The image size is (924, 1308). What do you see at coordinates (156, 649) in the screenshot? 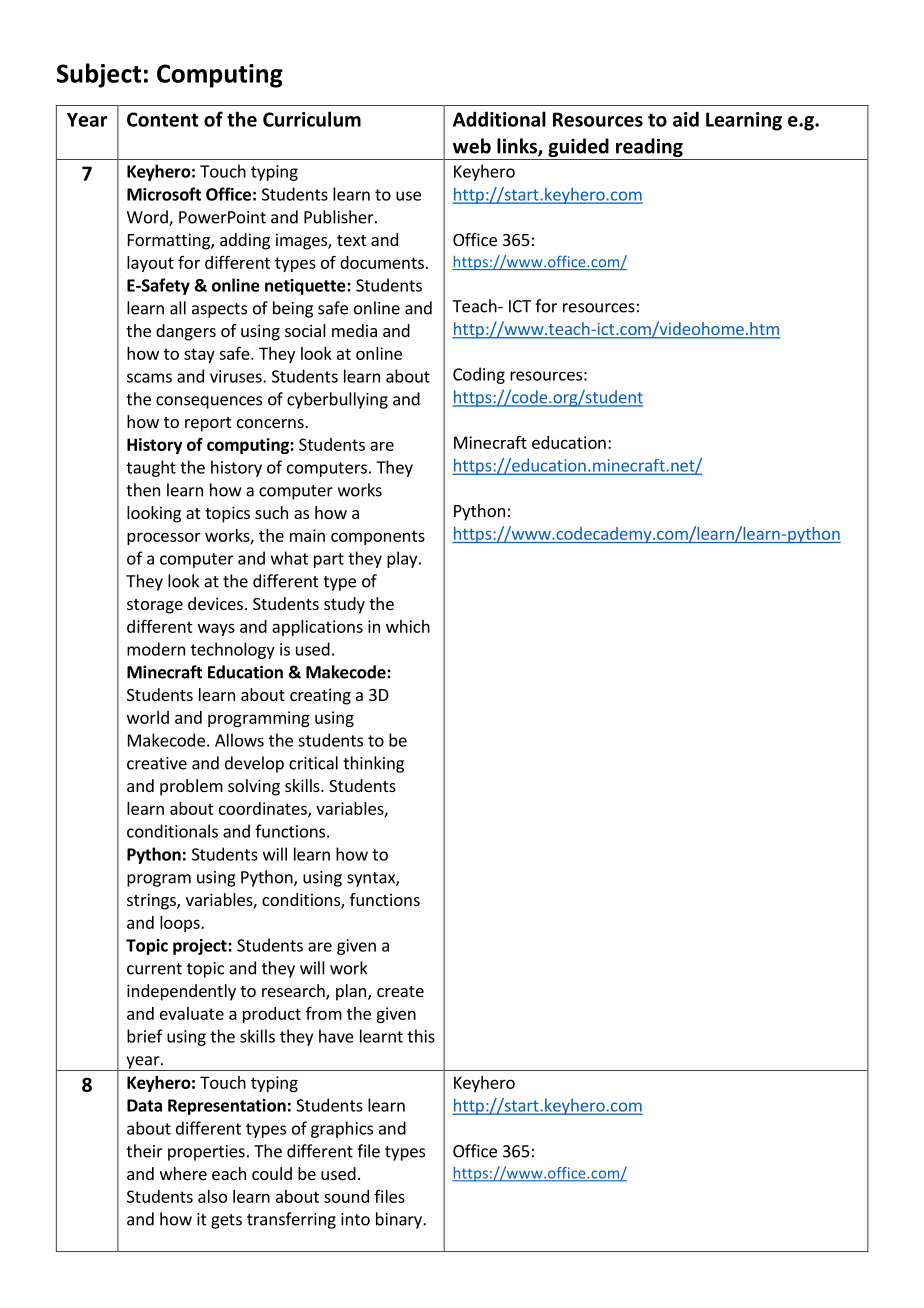
I see `modern` at bounding box center [156, 649].
